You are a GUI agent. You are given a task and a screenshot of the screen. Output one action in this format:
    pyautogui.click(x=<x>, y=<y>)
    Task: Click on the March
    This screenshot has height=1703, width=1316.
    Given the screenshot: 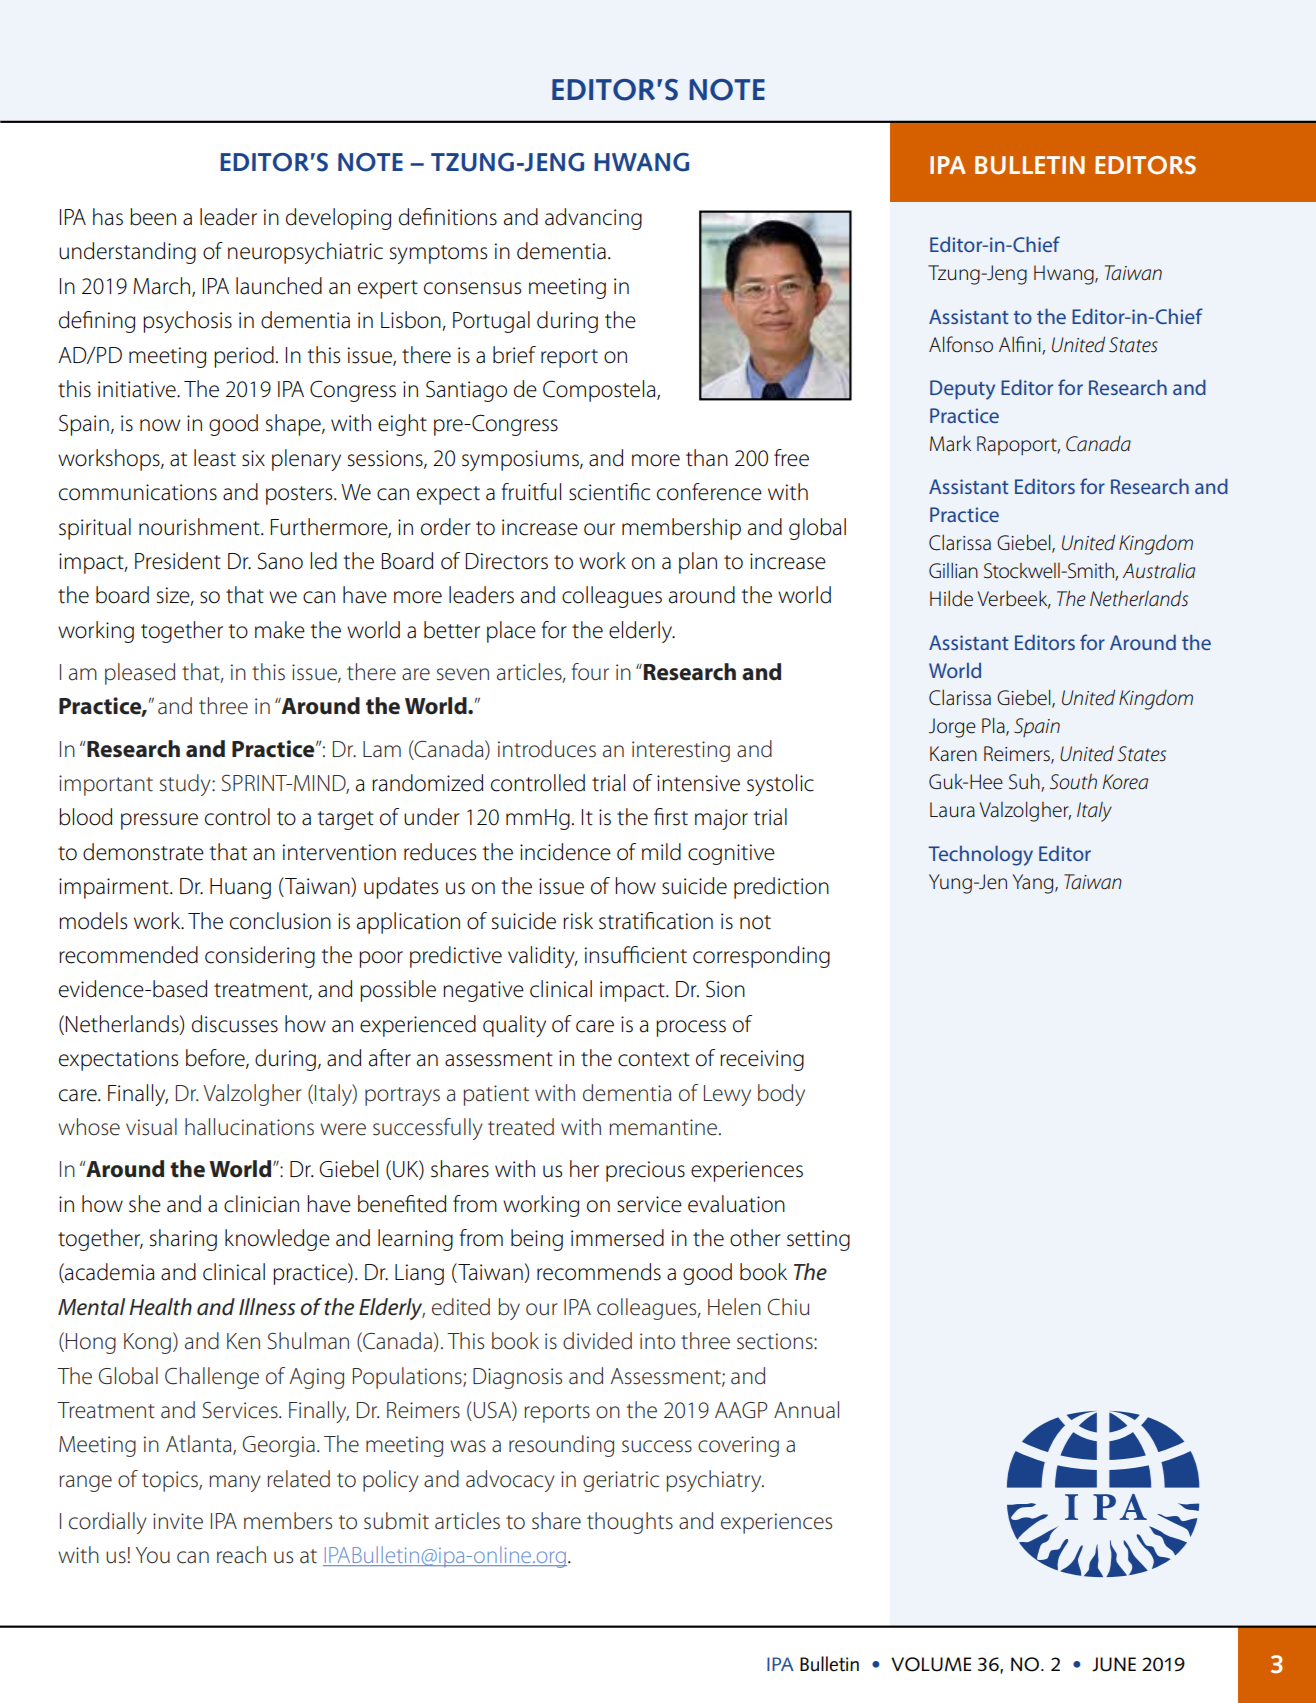 What is the action you would take?
    pyautogui.click(x=163, y=287)
